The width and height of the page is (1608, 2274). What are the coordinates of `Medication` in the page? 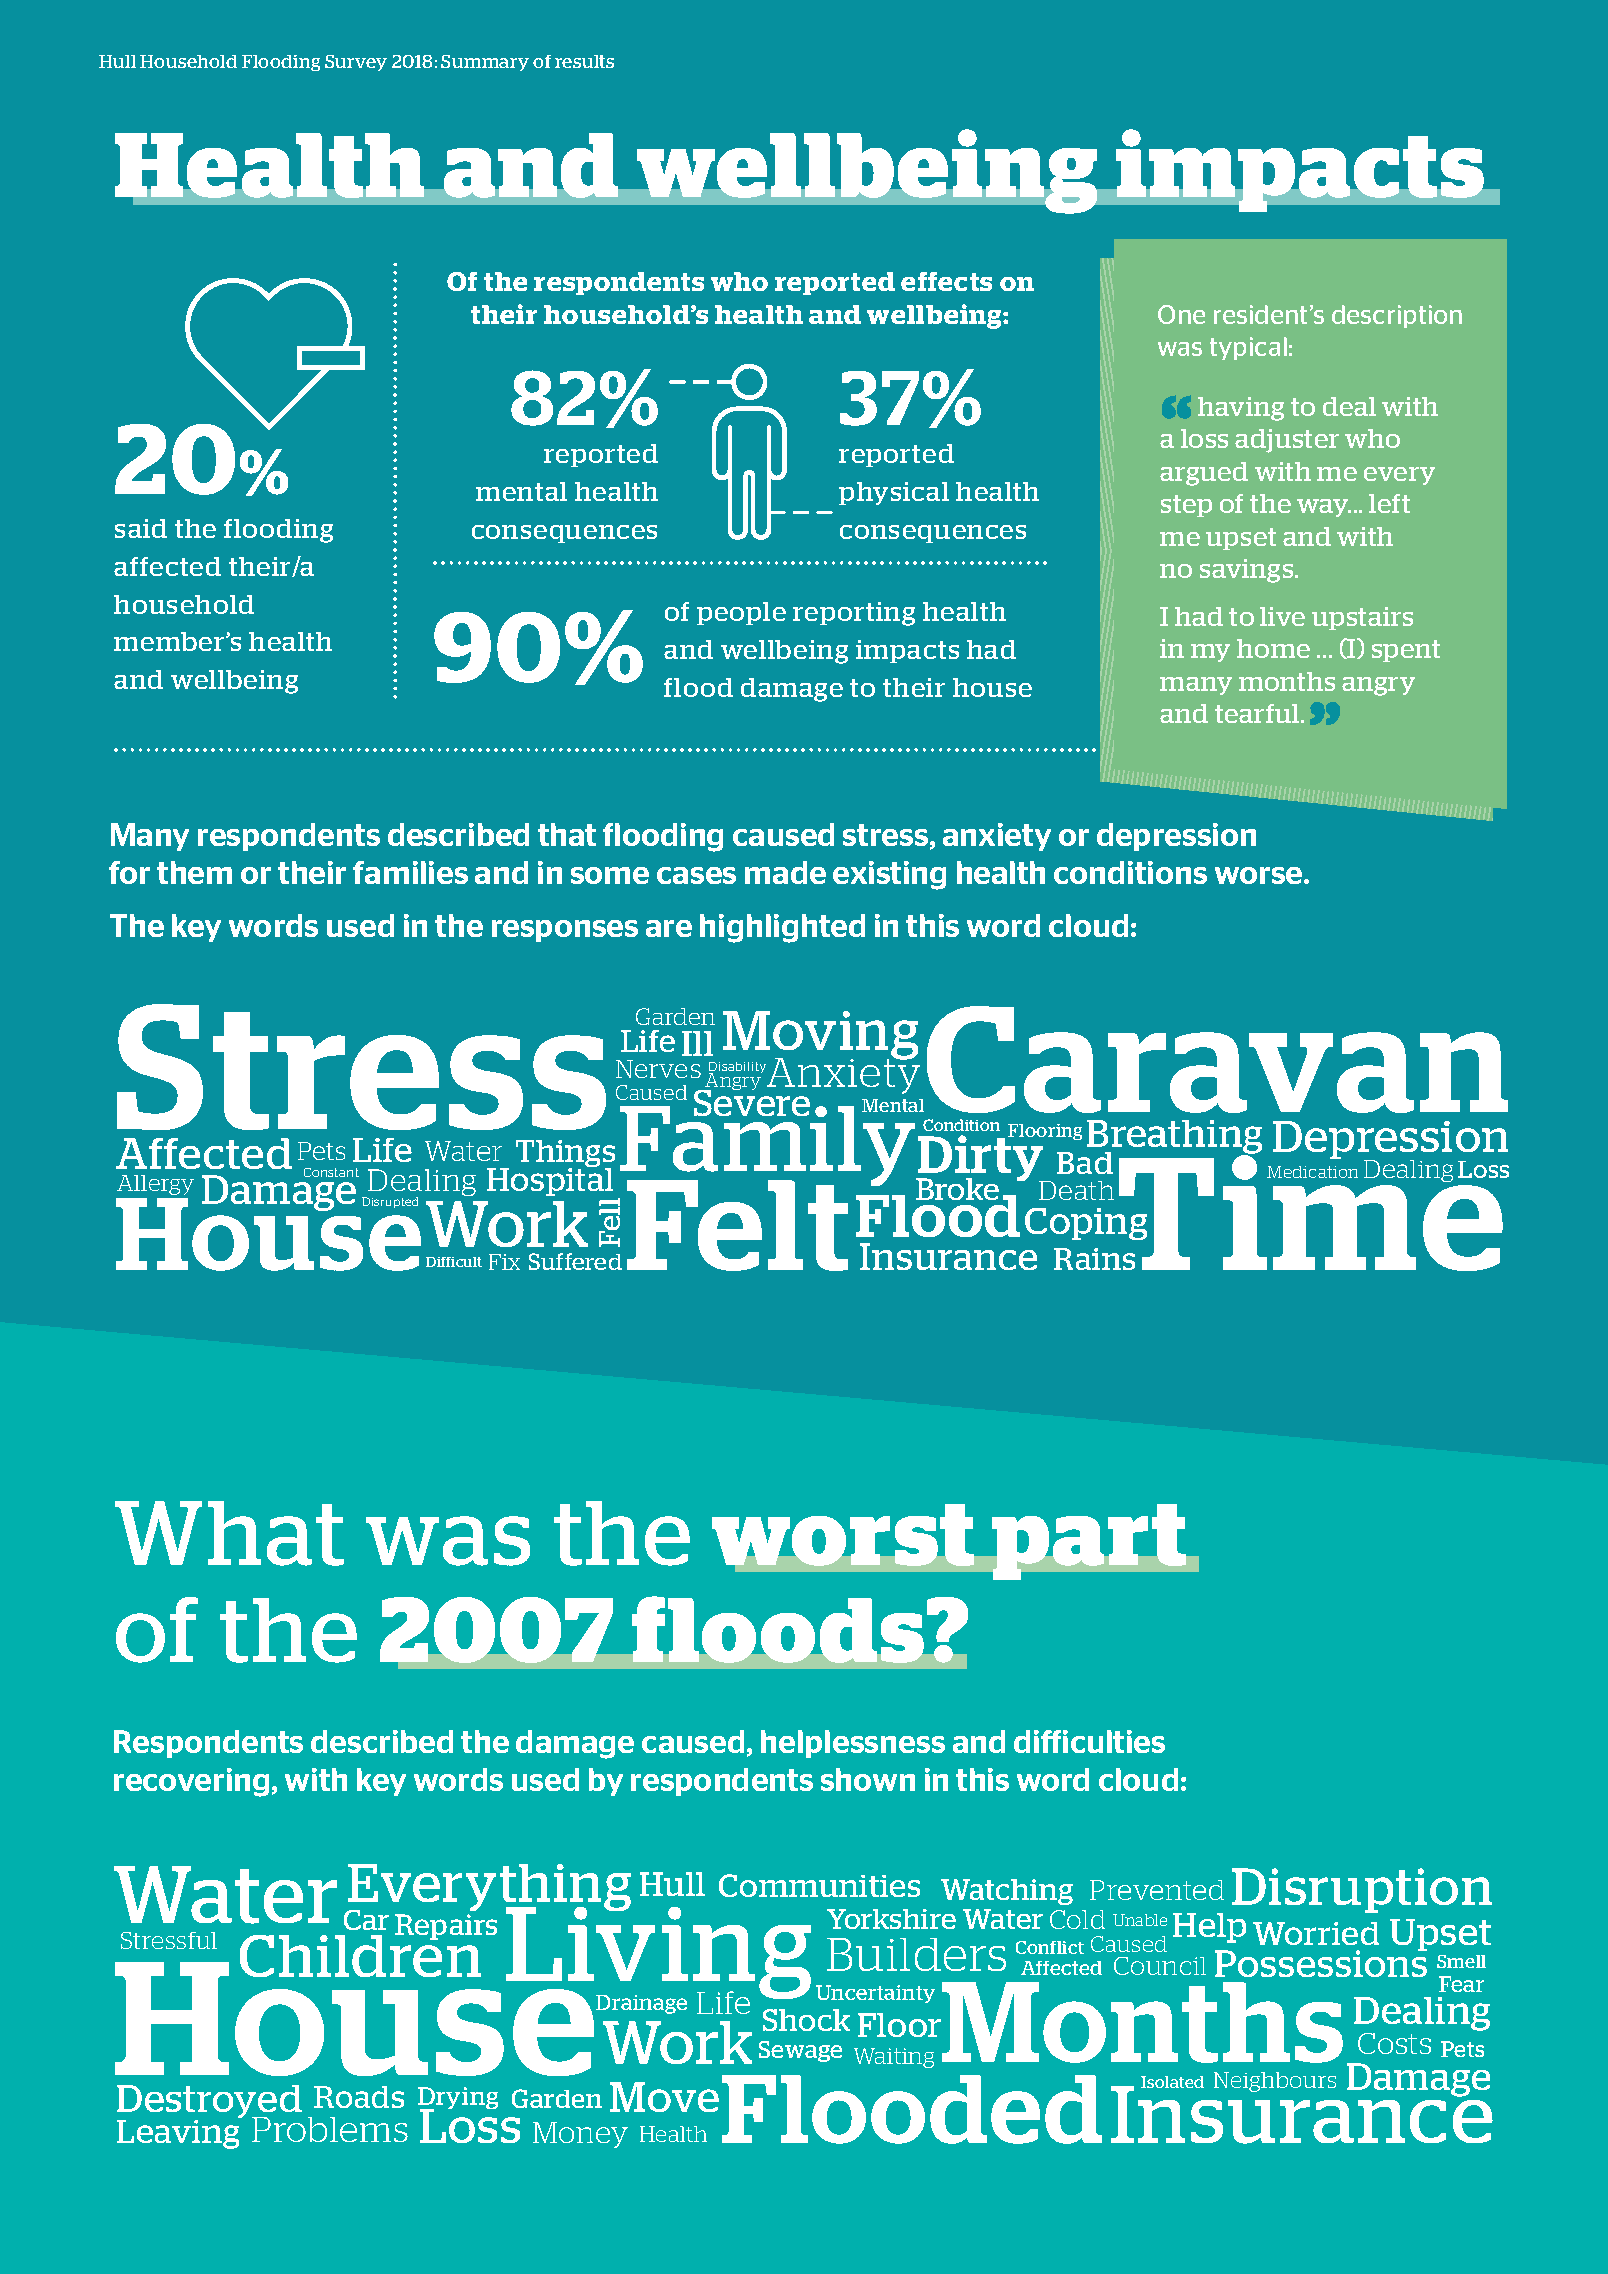 It's located at (1312, 1172).
